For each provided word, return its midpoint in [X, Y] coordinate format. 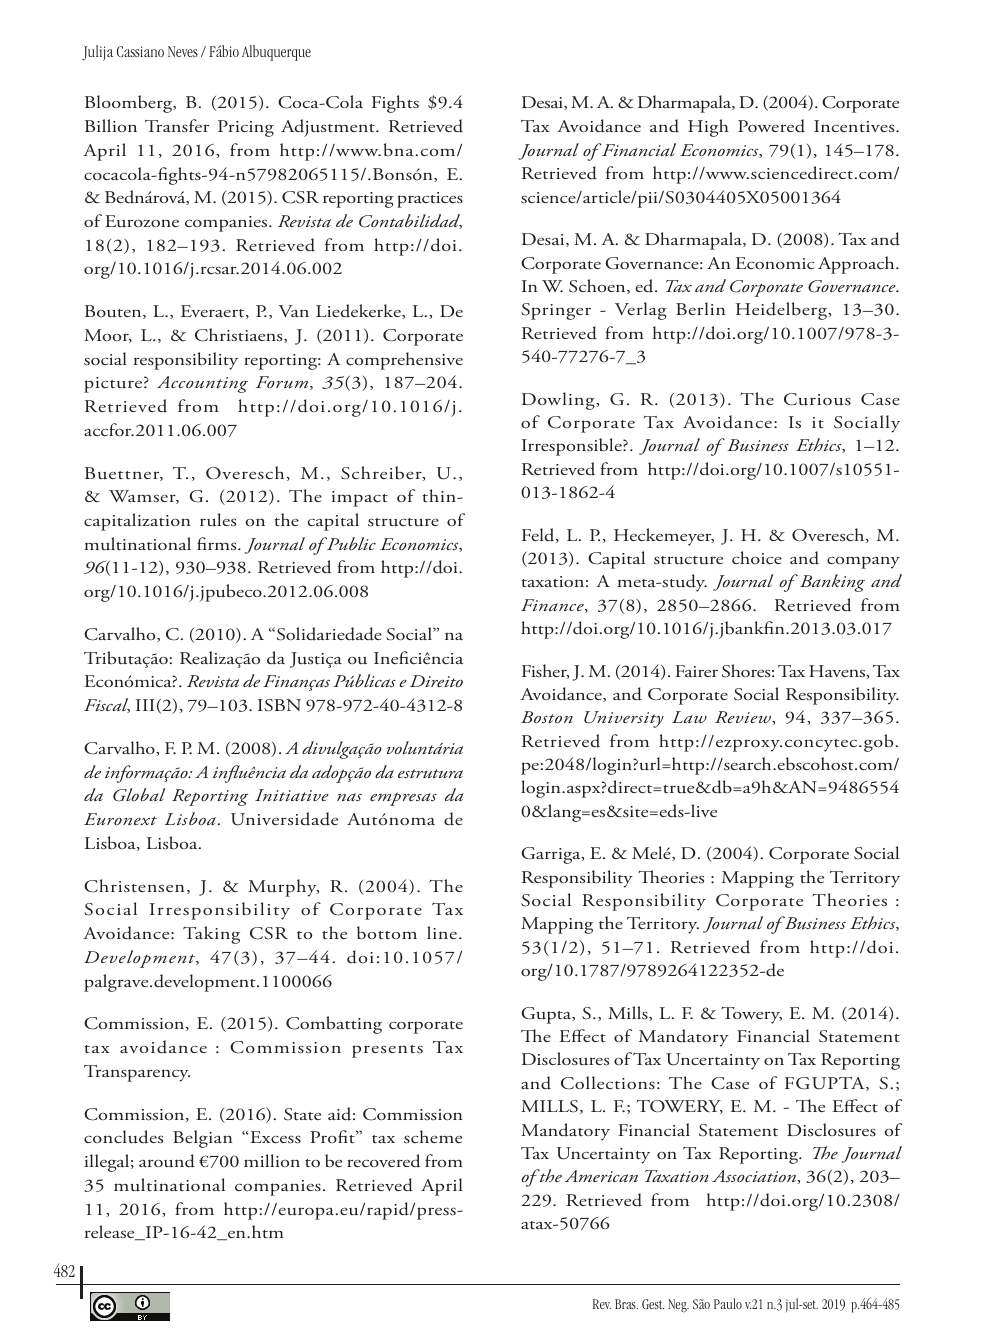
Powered [771, 126]
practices [430, 200]
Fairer [696, 671]
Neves [183, 51]
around [167, 1161]
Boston [547, 717]
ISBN [279, 705]
